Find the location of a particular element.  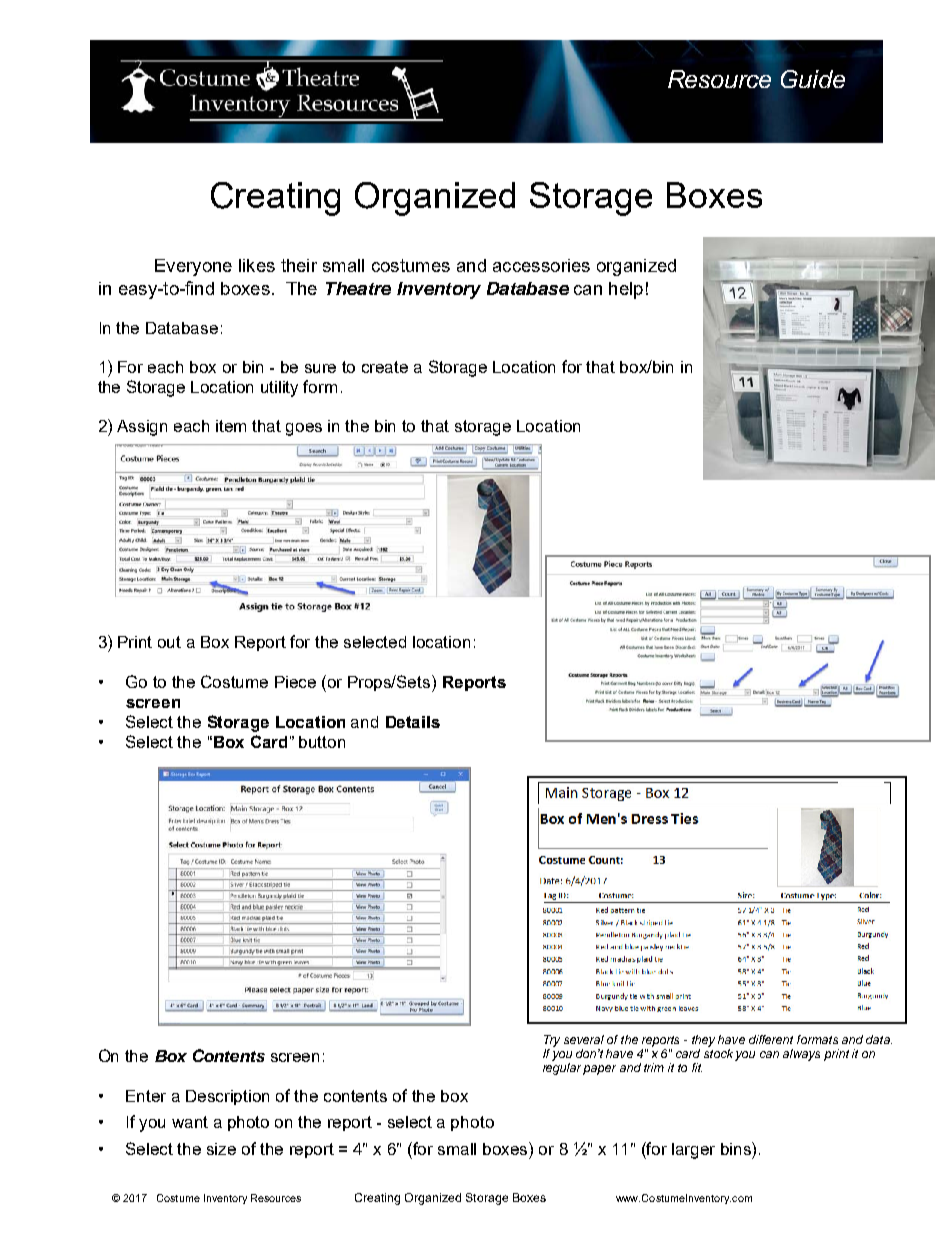

Guide is located at coordinates (813, 79).
